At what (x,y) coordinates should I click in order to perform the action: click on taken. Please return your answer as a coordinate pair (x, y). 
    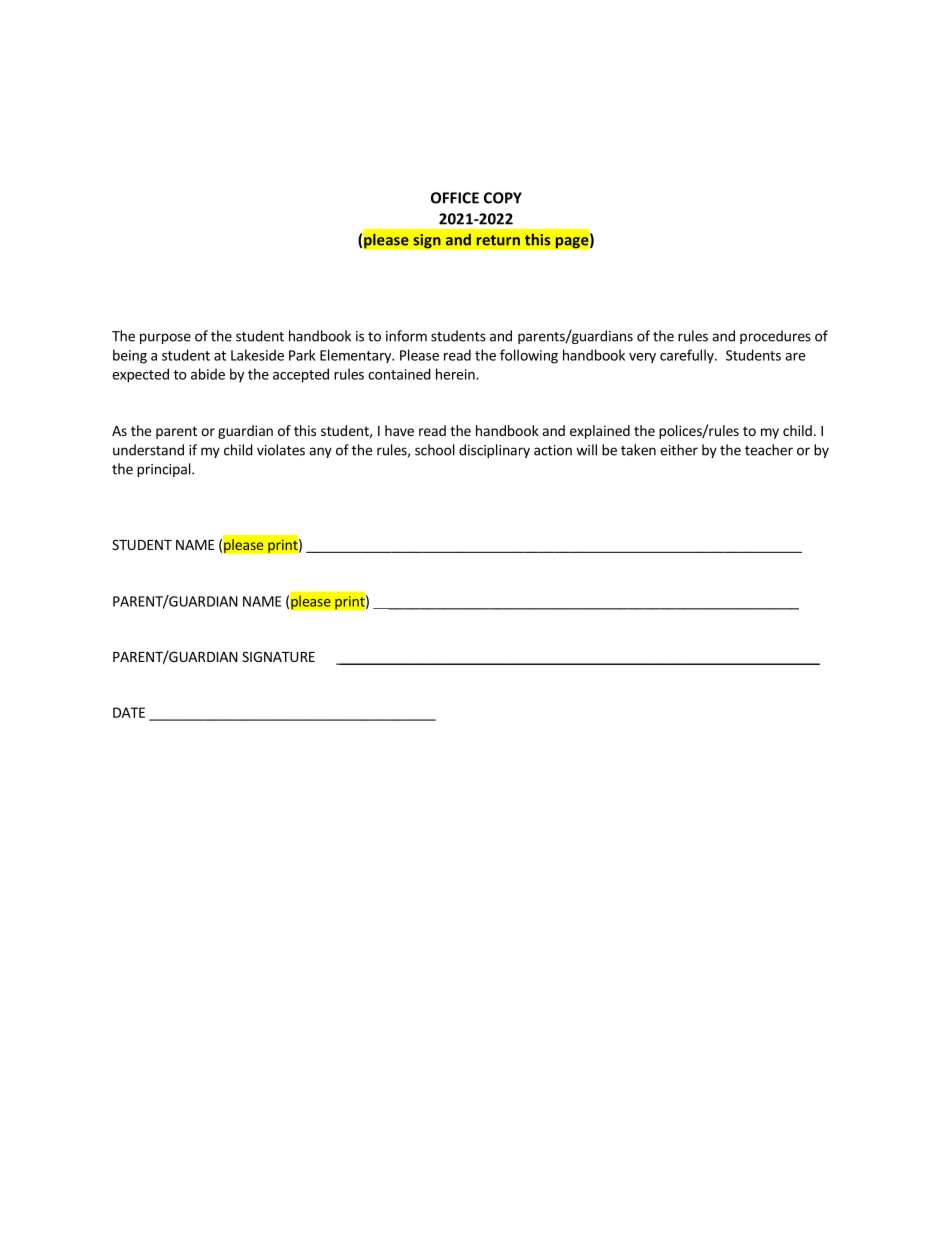
    Looking at the image, I should click on (638, 450).
